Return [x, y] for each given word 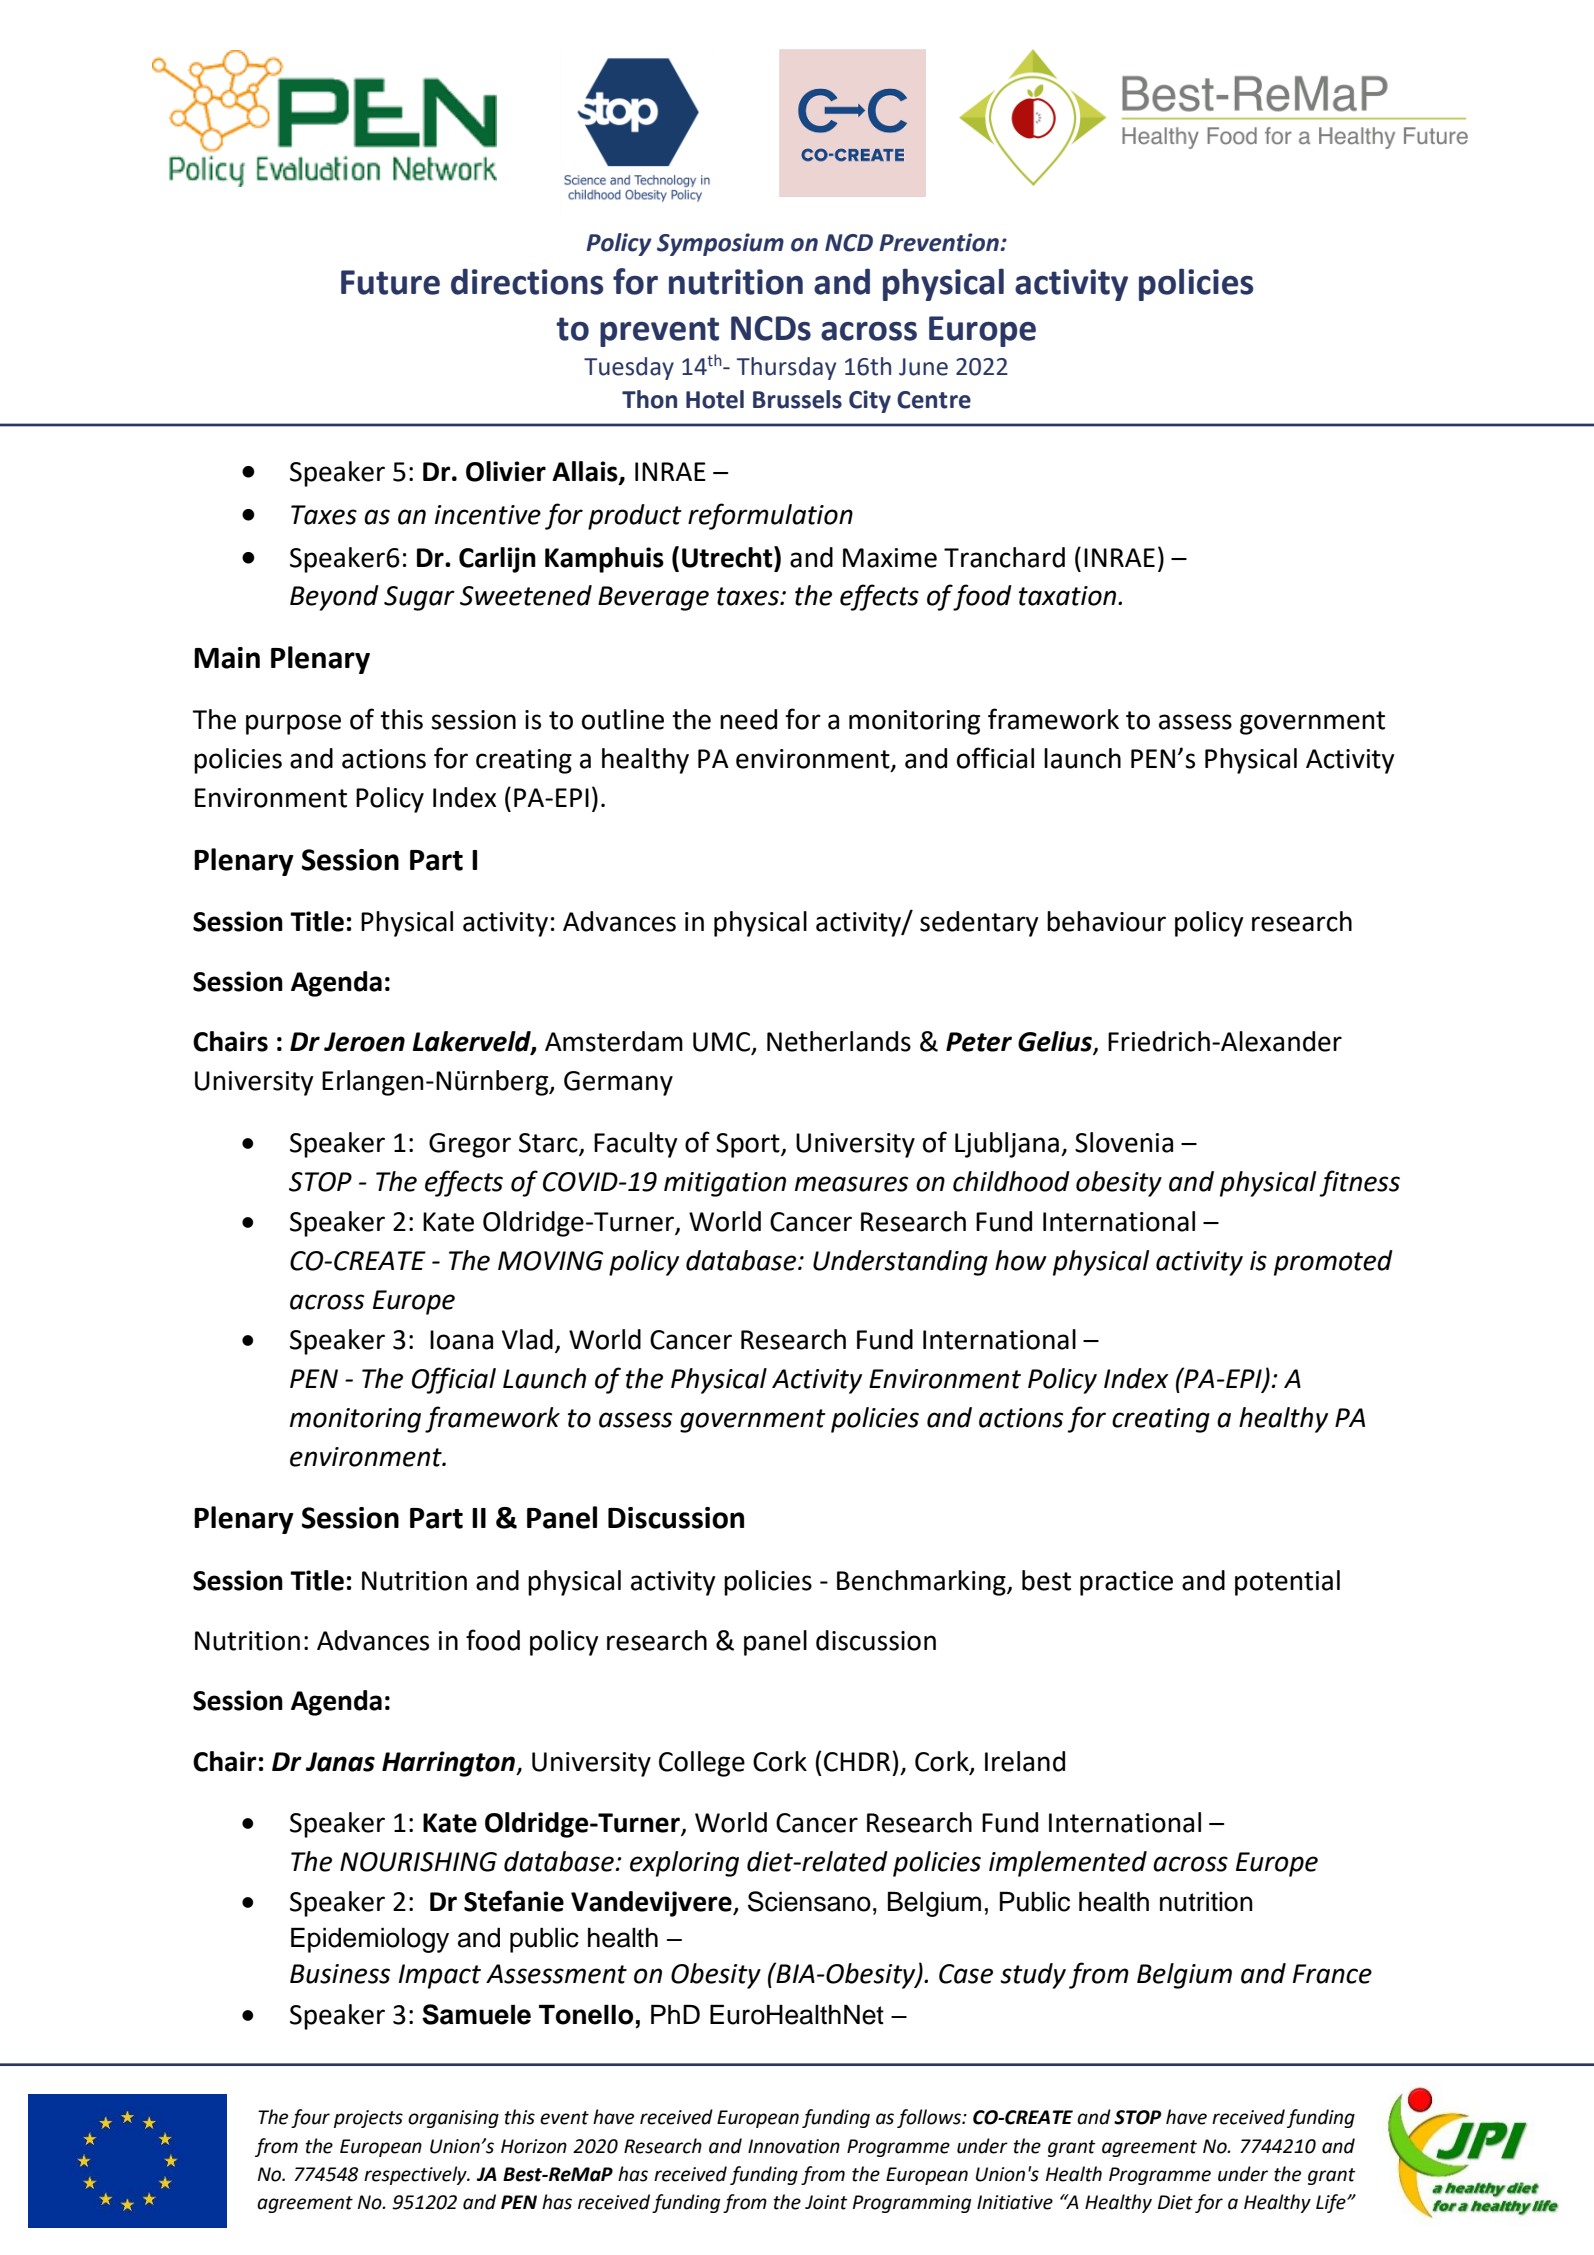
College [702, 1764]
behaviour [1106, 921]
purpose [293, 724]
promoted [1333, 1263]
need [748, 719]
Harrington [449, 1764]
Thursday [786, 368]
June [923, 367]
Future [390, 282]
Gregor [470, 1145]
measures [851, 1184]
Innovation [794, 2146]
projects [368, 2119]
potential [1287, 1583]
